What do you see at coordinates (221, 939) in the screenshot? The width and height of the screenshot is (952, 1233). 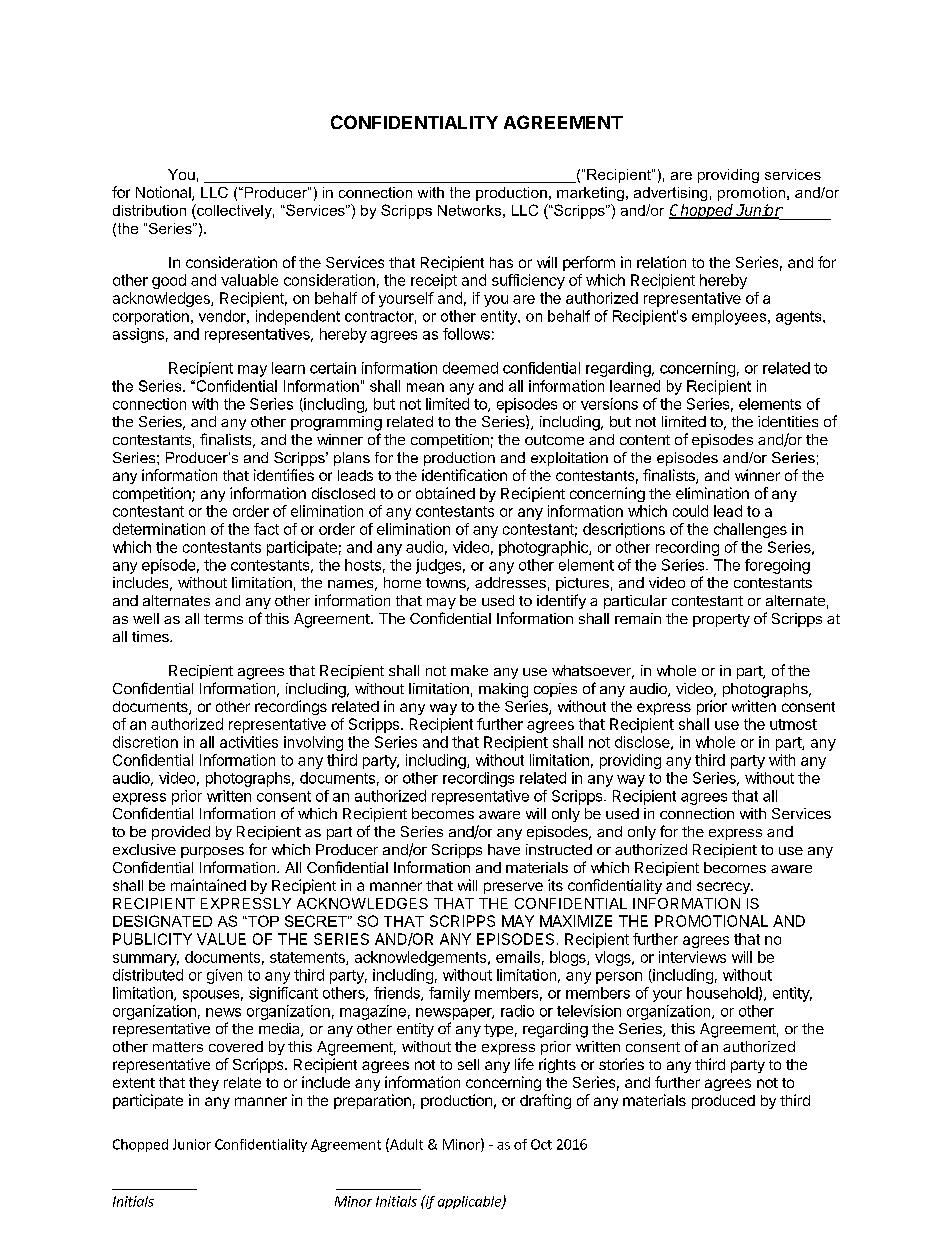 I see `VALUE` at bounding box center [221, 939].
